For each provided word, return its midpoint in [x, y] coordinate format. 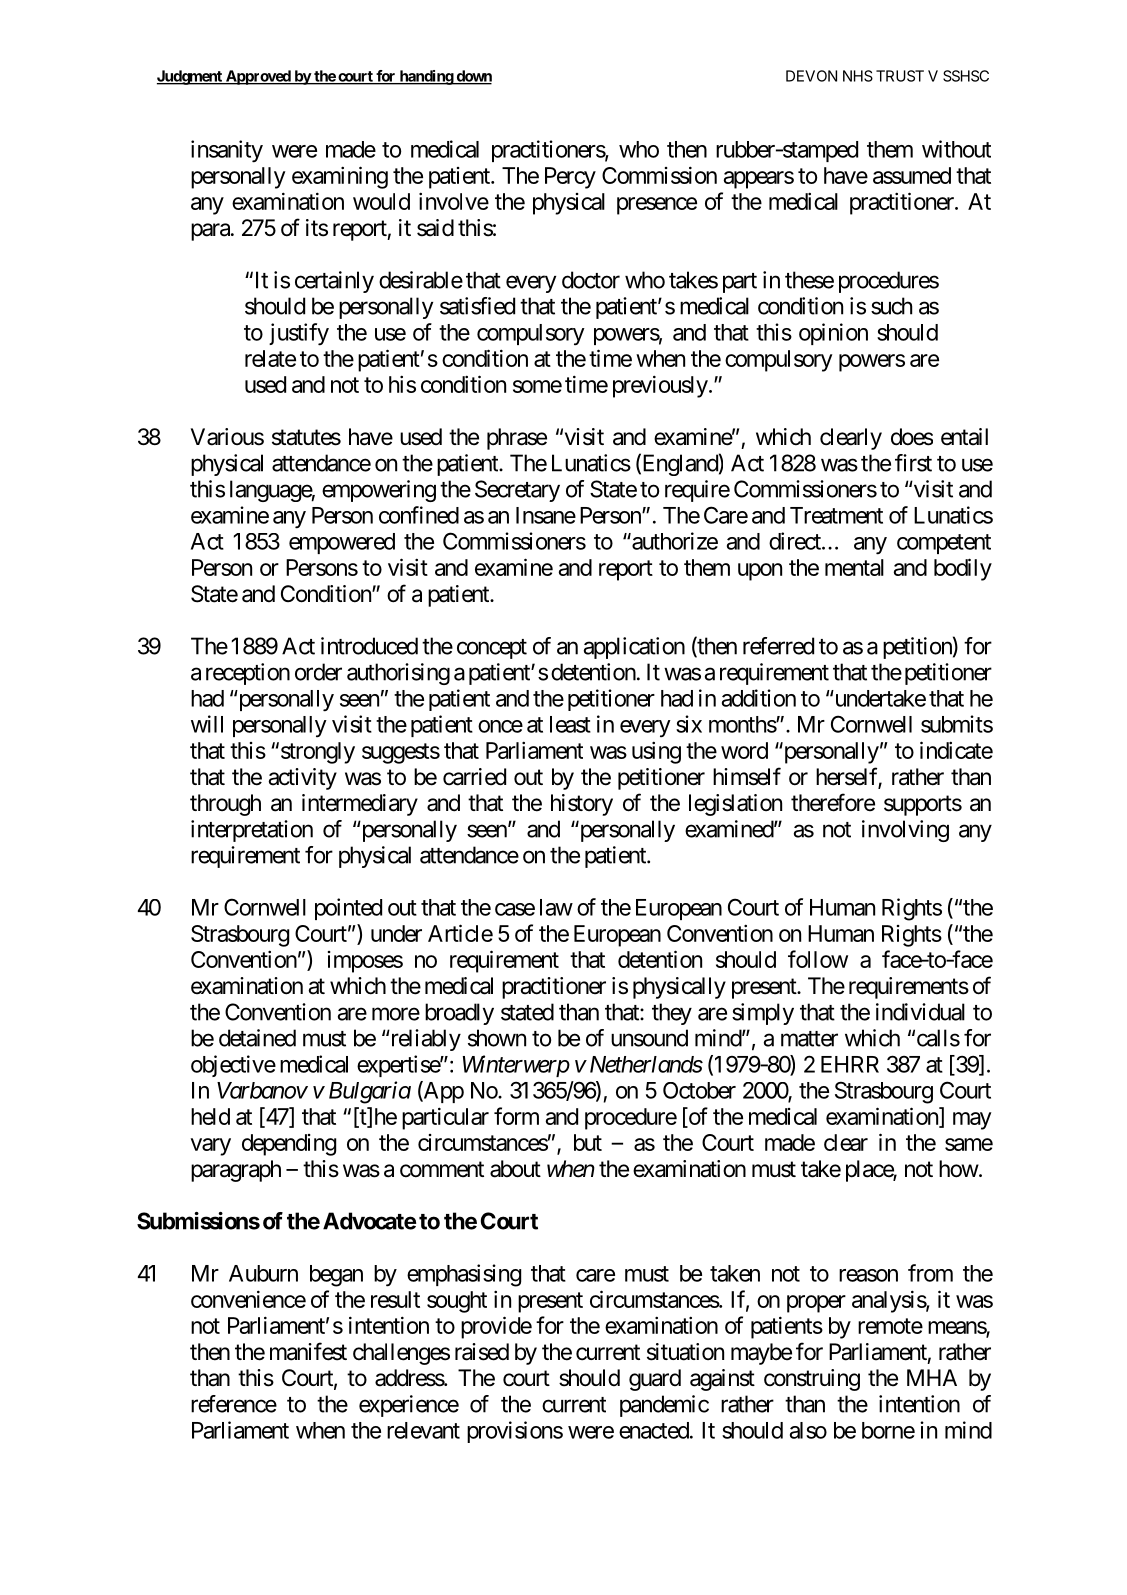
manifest [308, 1351]
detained [257, 1038]
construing [812, 1380]
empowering [379, 491]
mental [854, 567]
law [556, 907]
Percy [570, 178]
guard [655, 1380]
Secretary [517, 491]
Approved [258, 77]
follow [818, 959]
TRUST [900, 76]
